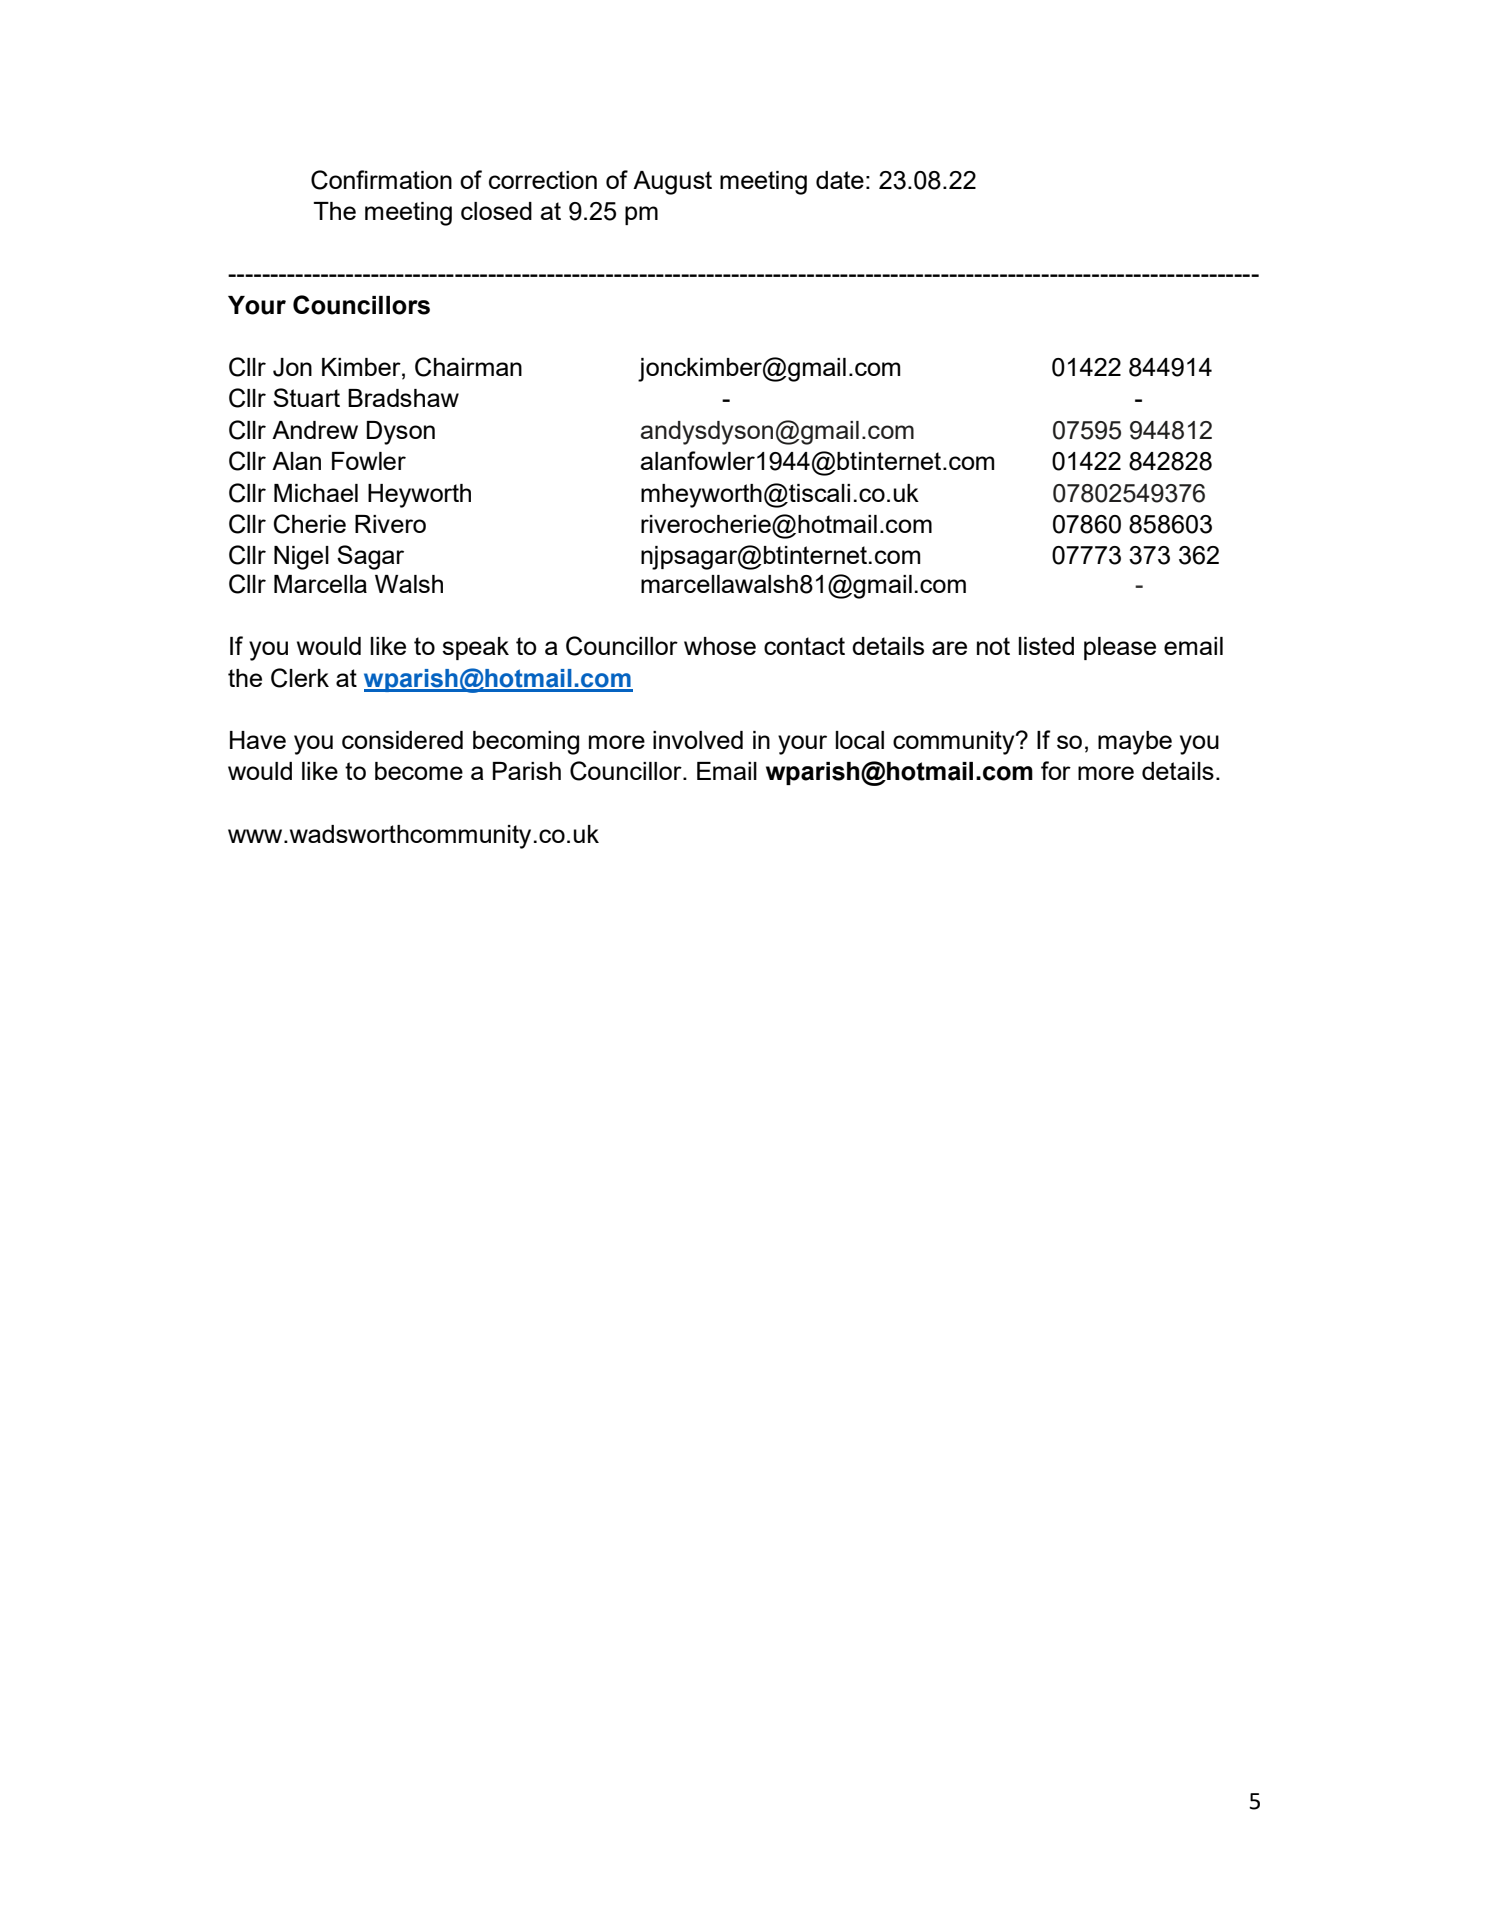  What do you see at coordinates (316, 493) in the screenshot?
I see `Michael` at bounding box center [316, 493].
